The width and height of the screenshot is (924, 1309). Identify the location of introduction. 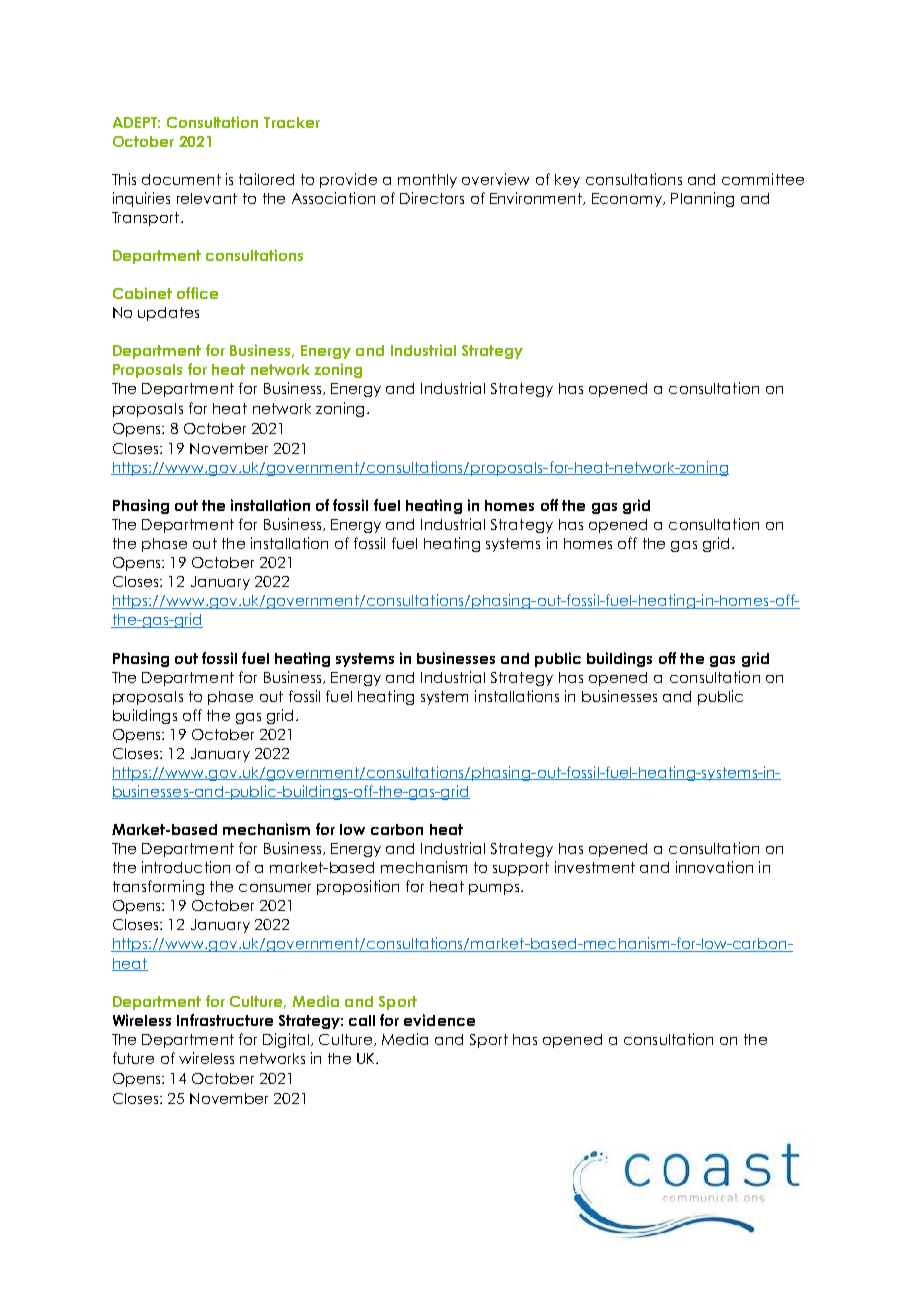
(186, 867).
